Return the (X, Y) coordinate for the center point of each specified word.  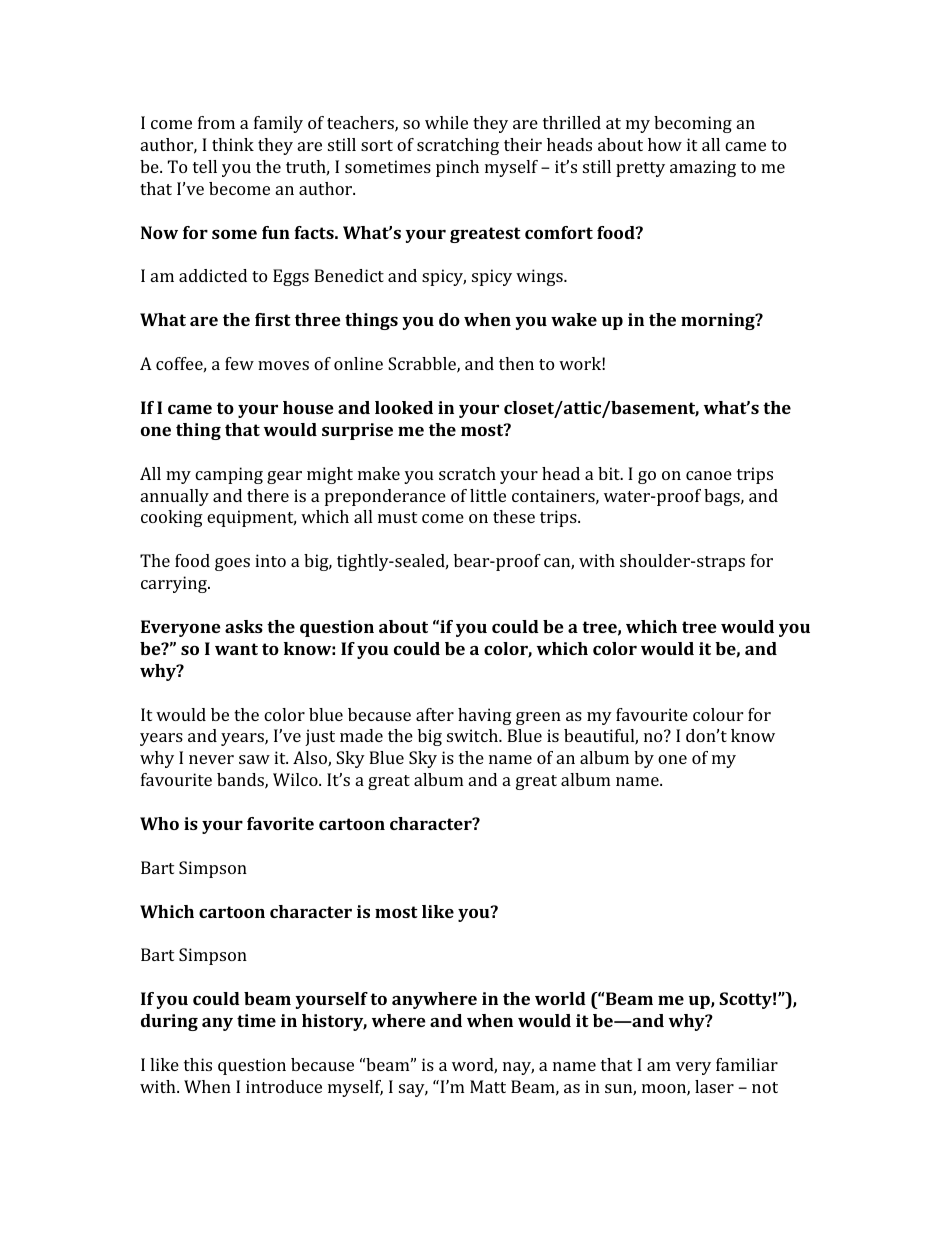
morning (719, 321)
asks (244, 626)
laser (714, 1086)
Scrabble (423, 365)
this (198, 1064)
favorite (280, 823)
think (233, 144)
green (538, 718)
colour (718, 714)
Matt (488, 1086)
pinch (457, 168)
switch (473, 735)
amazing (703, 168)
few (239, 363)
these (514, 516)
